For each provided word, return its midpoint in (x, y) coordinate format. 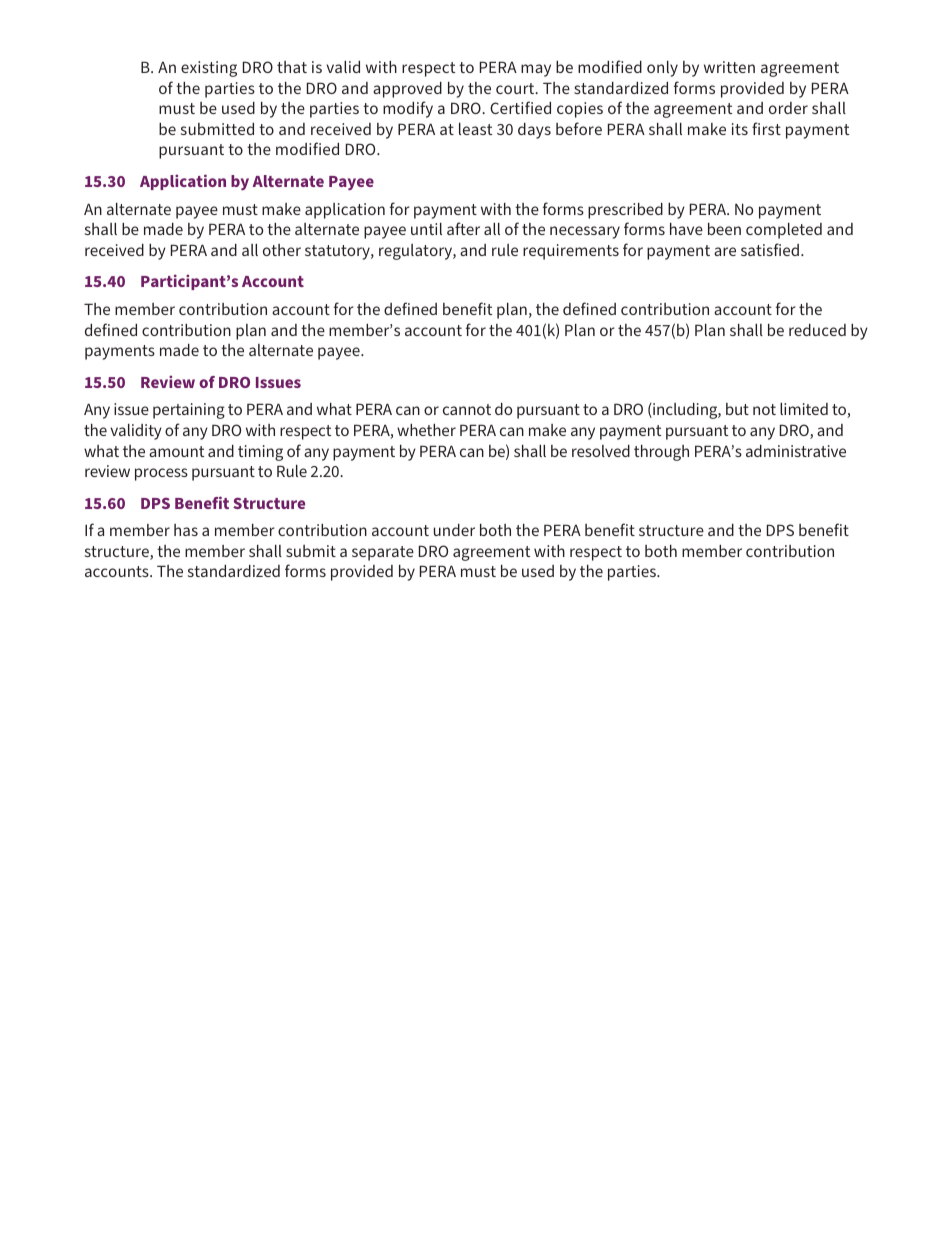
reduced (817, 330)
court (516, 88)
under (454, 530)
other (282, 250)
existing (209, 69)
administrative (796, 451)
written (729, 67)
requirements (571, 252)
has (186, 530)
